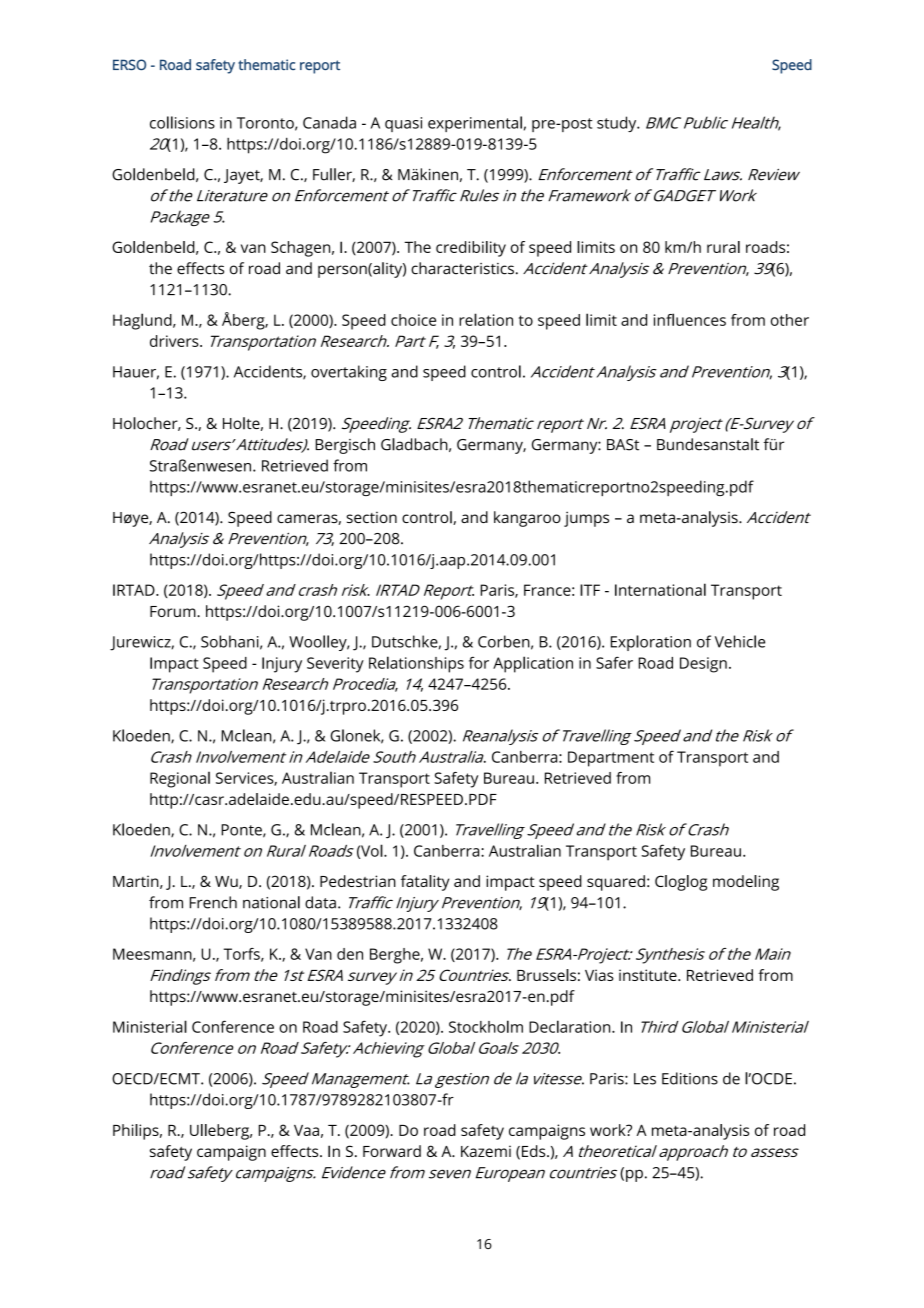 The height and width of the screenshot is (1308, 924). I want to click on Forum, so click(174, 611).
